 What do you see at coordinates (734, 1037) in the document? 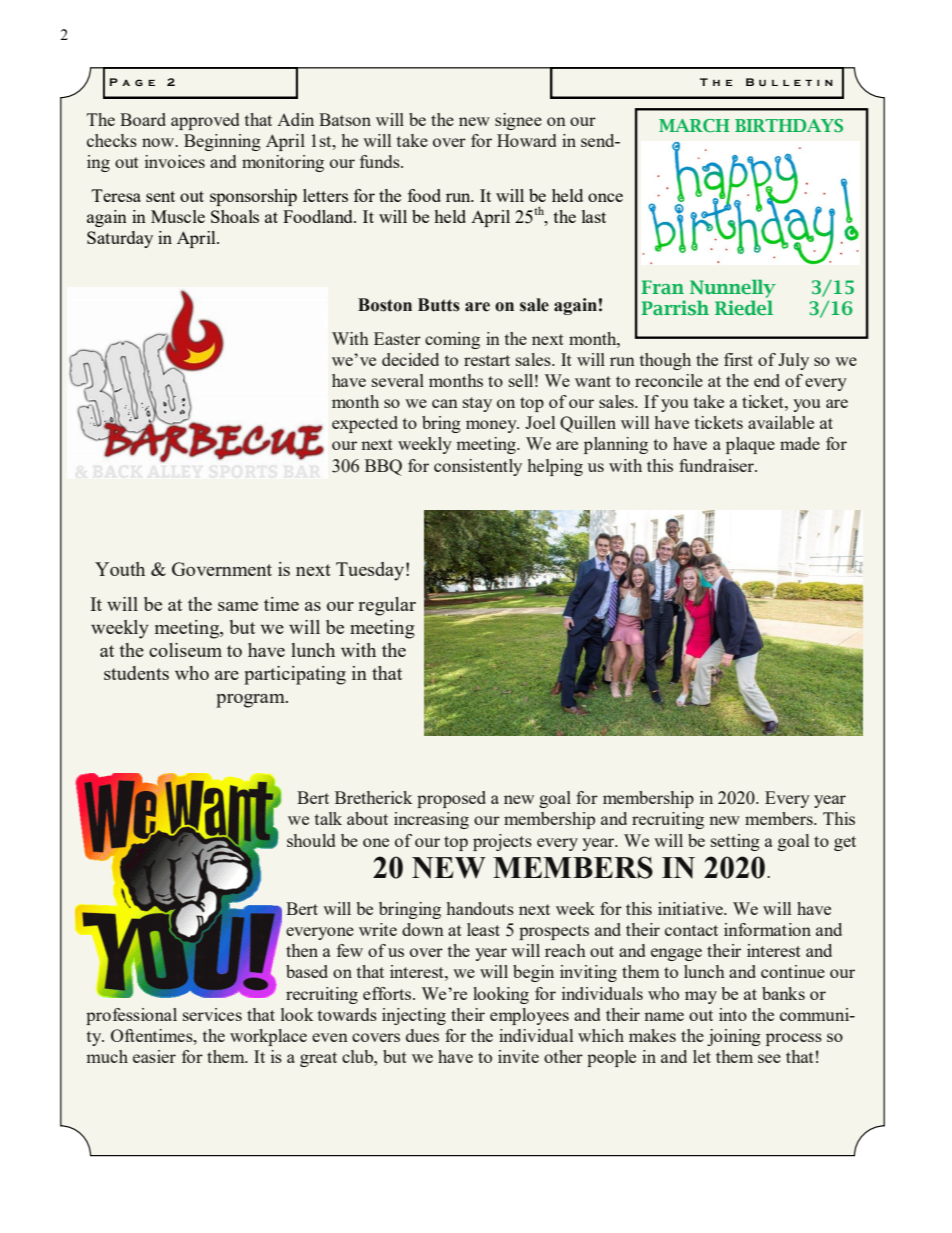
I see `joining` at bounding box center [734, 1037].
